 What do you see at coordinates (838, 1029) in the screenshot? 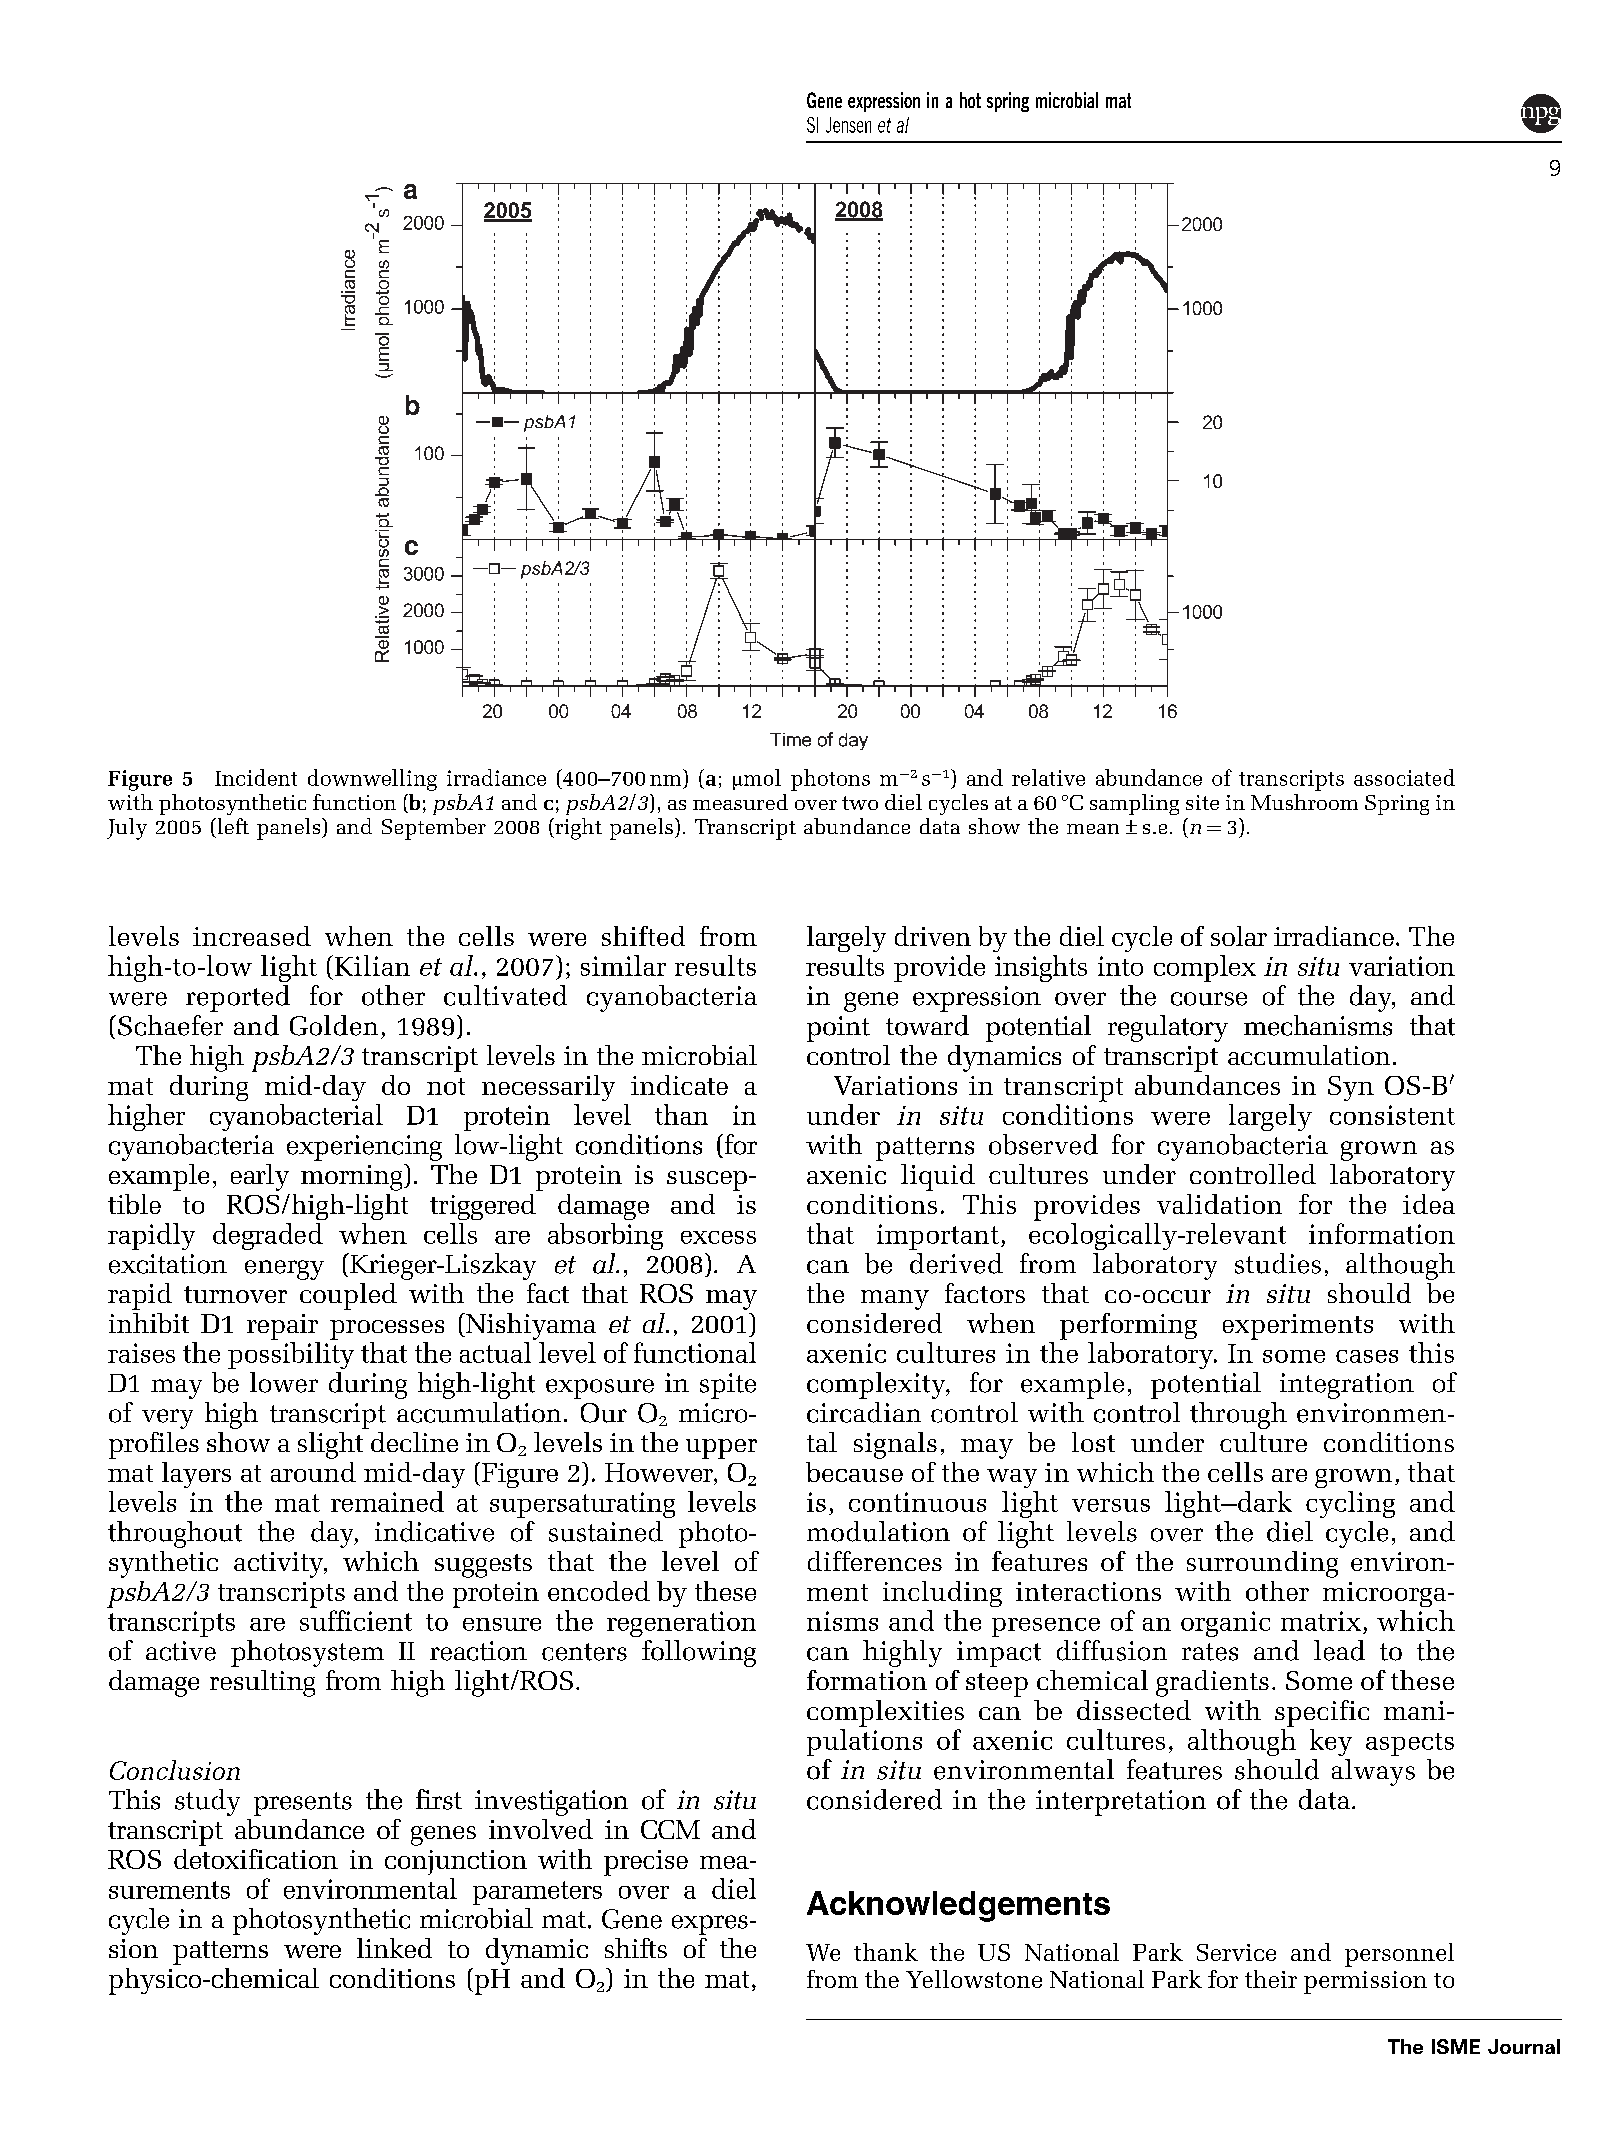
I see `point` at bounding box center [838, 1029].
